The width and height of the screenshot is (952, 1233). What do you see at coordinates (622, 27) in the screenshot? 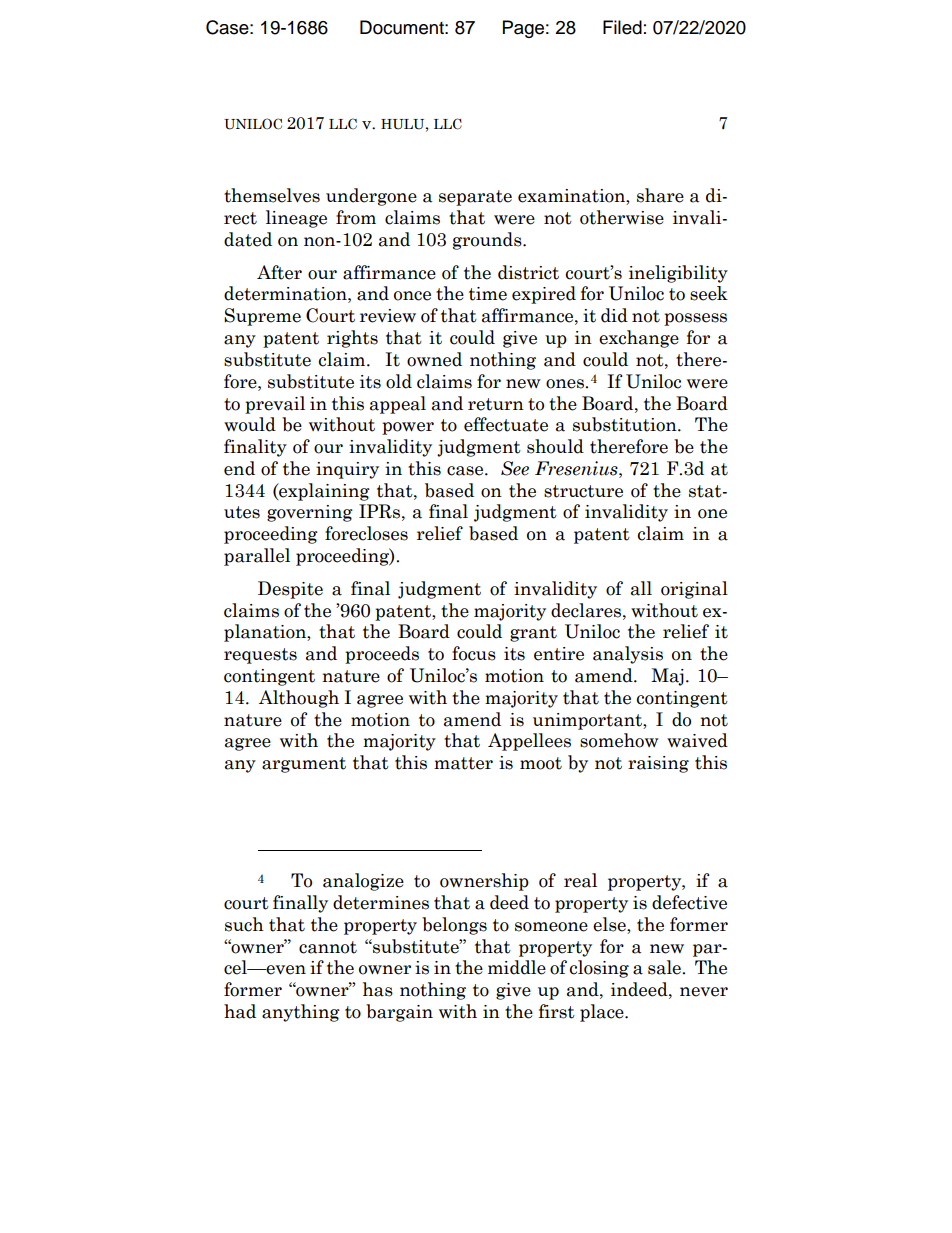
I see `Filed` at bounding box center [622, 27].
